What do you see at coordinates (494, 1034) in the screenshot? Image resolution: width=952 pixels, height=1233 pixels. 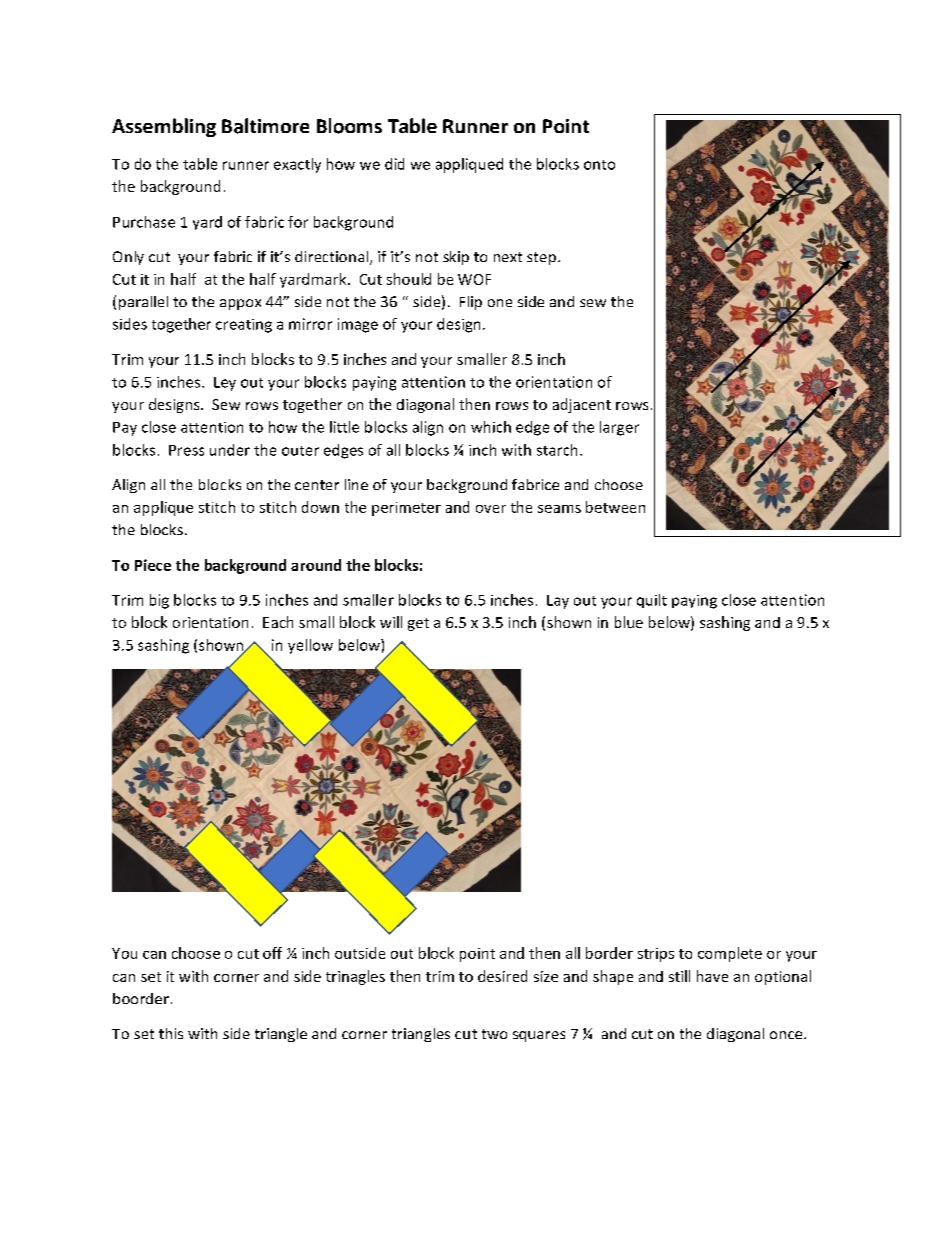 I see `two` at bounding box center [494, 1034].
